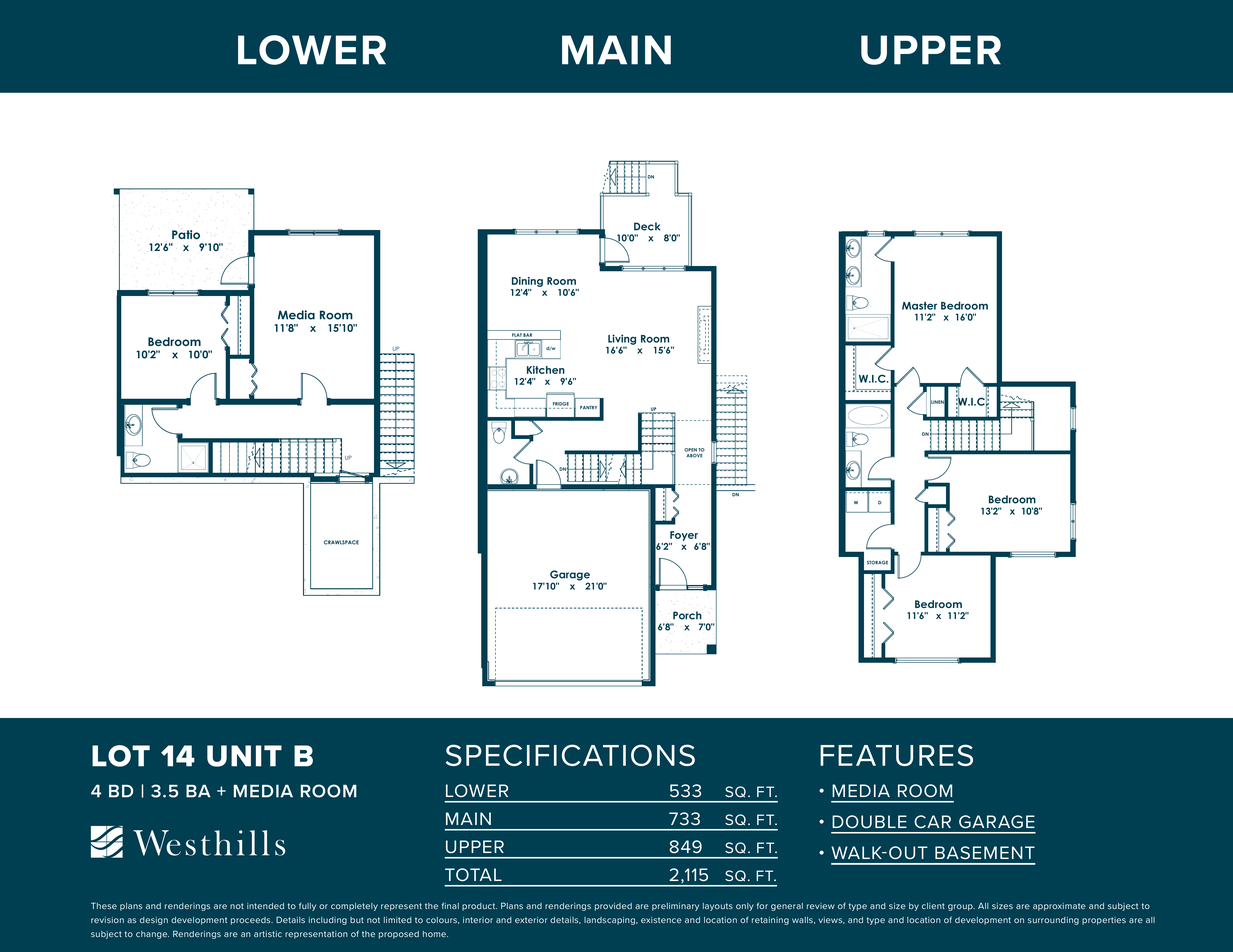 This screenshot has height=952, width=1233. What do you see at coordinates (919, 306) in the screenshot?
I see `Master` at bounding box center [919, 306].
